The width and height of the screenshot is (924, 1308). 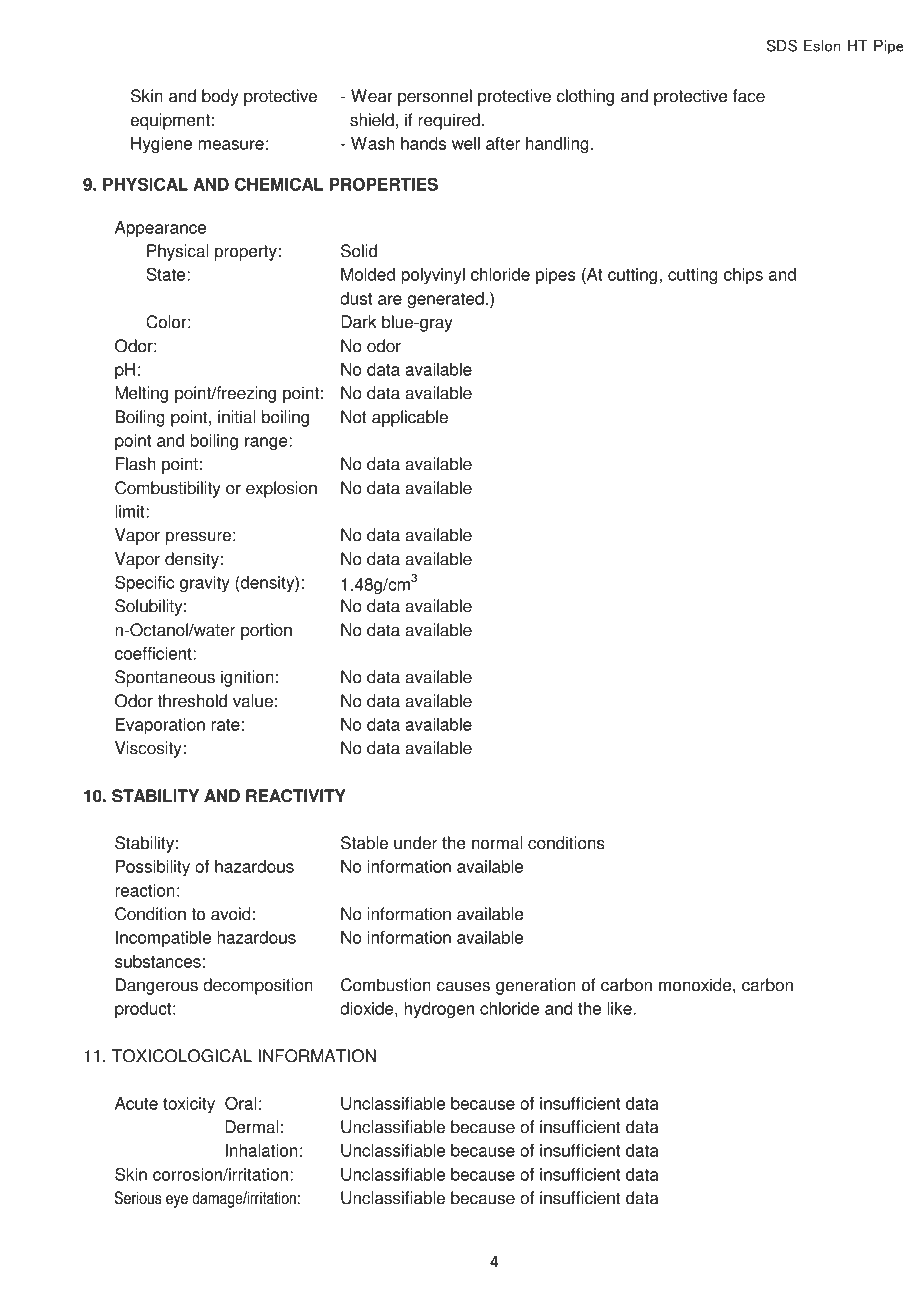 What do you see at coordinates (220, 97) in the screenshot?
I see `body` at bounding box center [220, 97].
